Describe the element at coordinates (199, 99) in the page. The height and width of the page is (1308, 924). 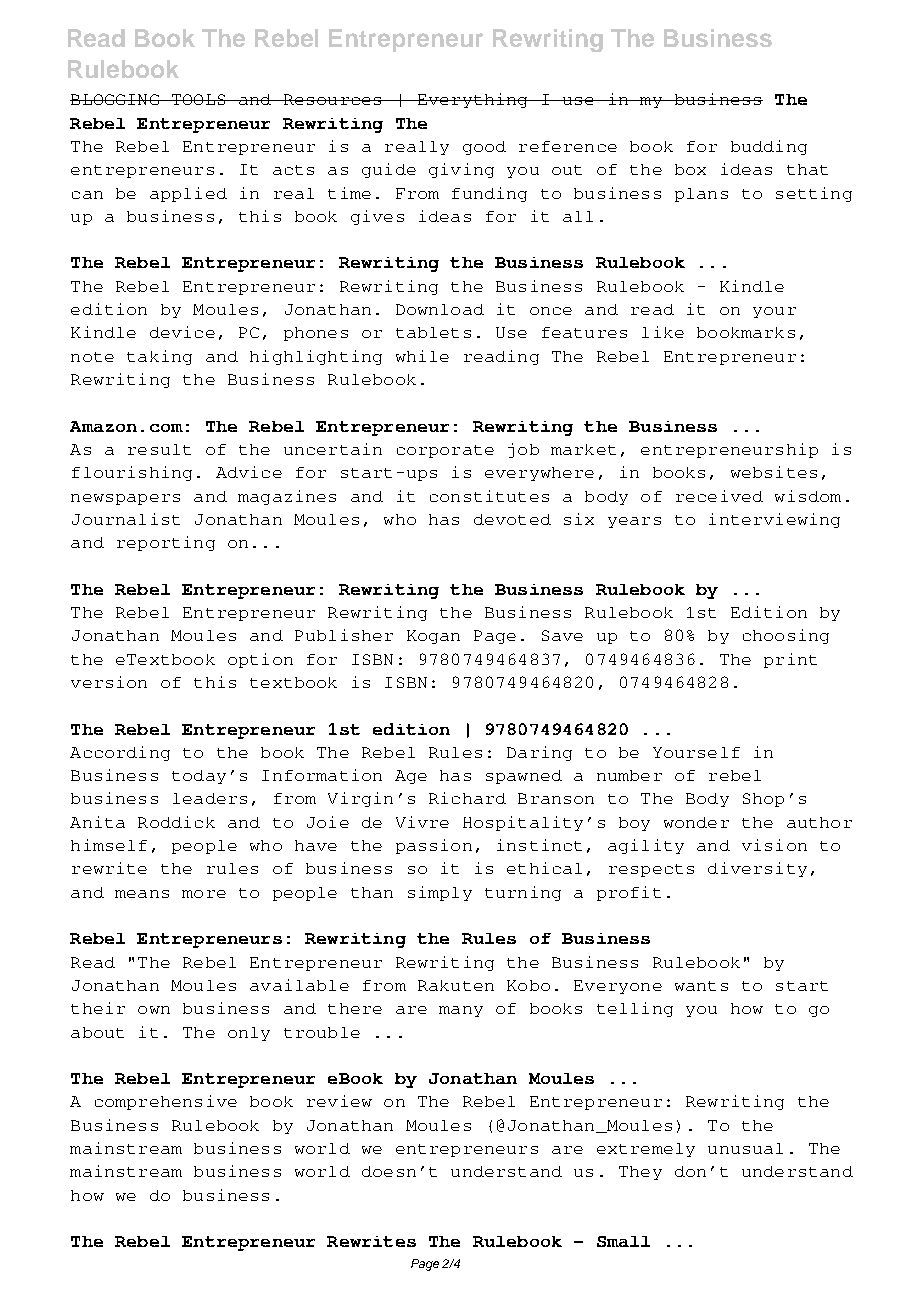
I see `TOOLS` at that location.
